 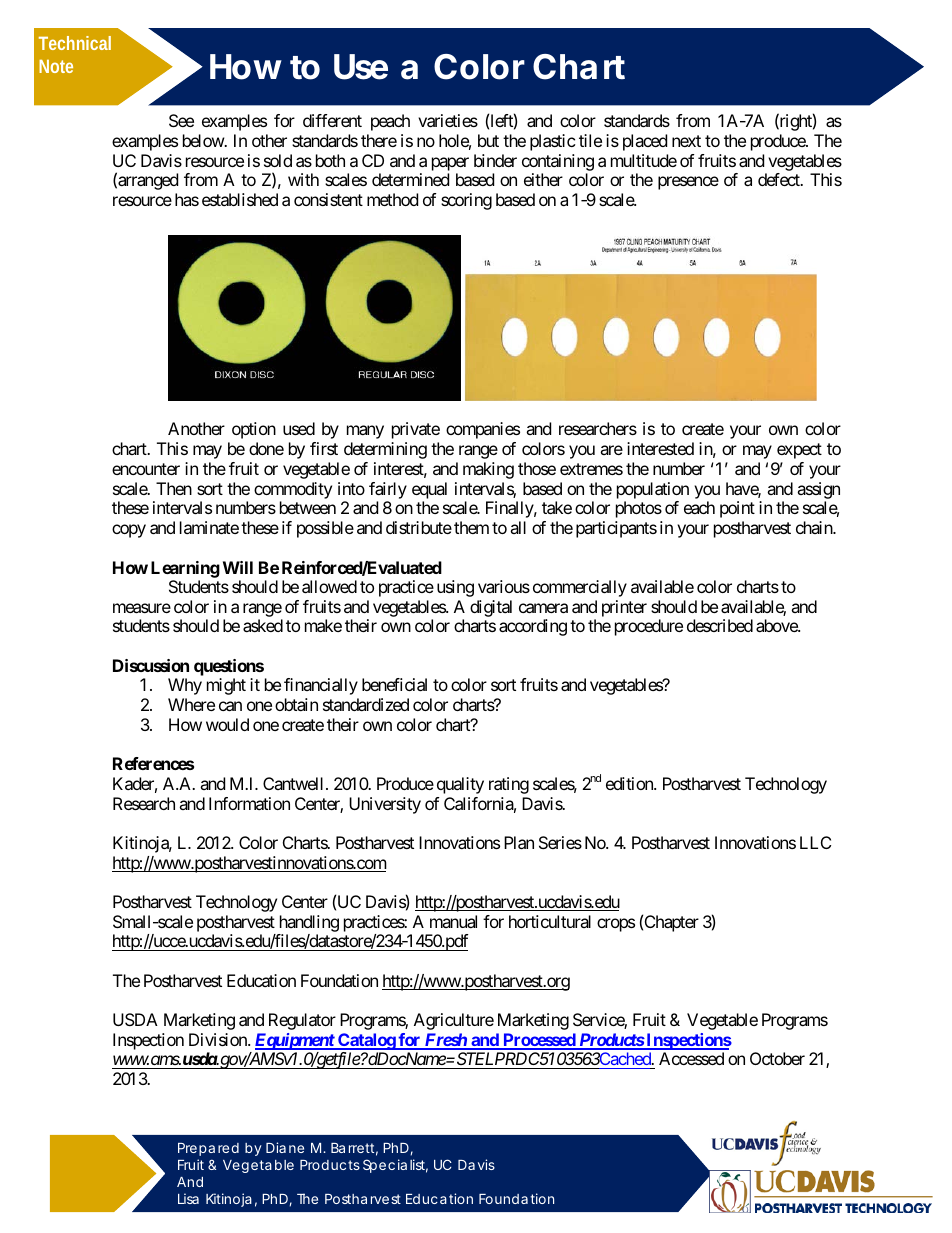 What do you see at coordinates (151, 665) in the screenshot?
I see `Discussion` at bounding box center [151, 665].
